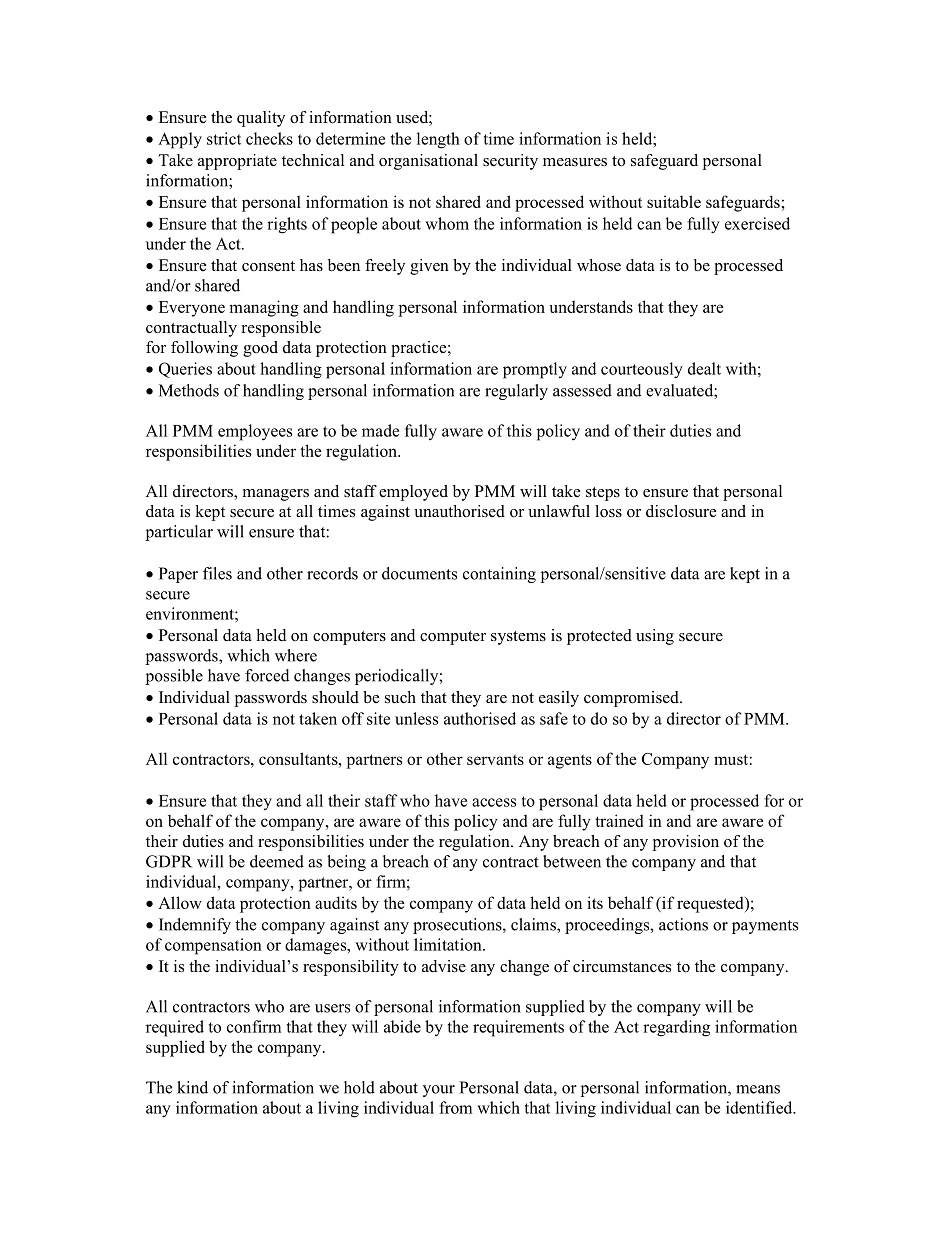 This document has width=952, height=1233. I want to click on appropriate, so click(237, 162).
